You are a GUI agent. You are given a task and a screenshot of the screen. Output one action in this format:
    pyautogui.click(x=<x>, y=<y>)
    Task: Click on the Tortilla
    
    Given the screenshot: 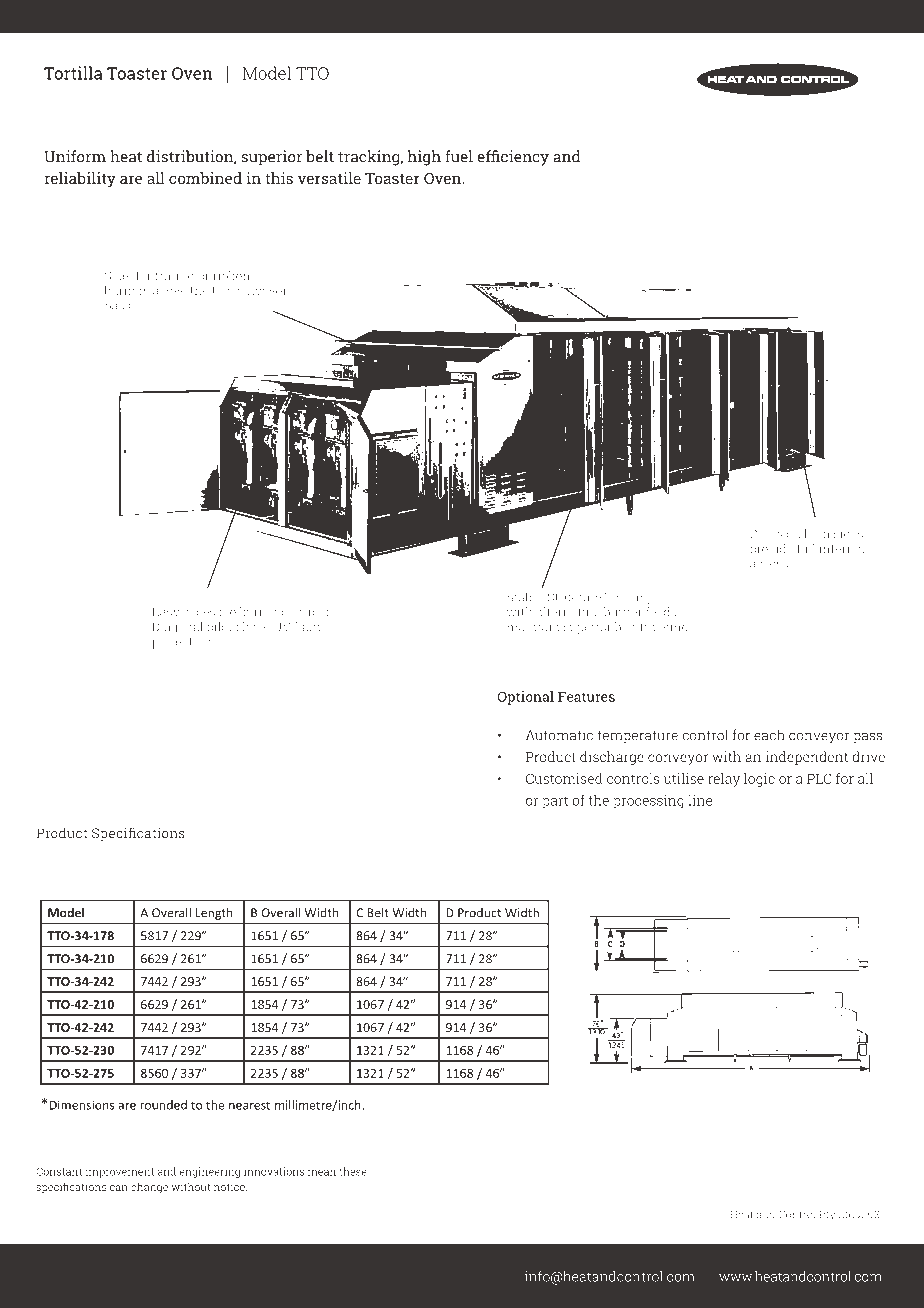 What is the action you would take?
    pyautogui.click(x=73, y=73)
